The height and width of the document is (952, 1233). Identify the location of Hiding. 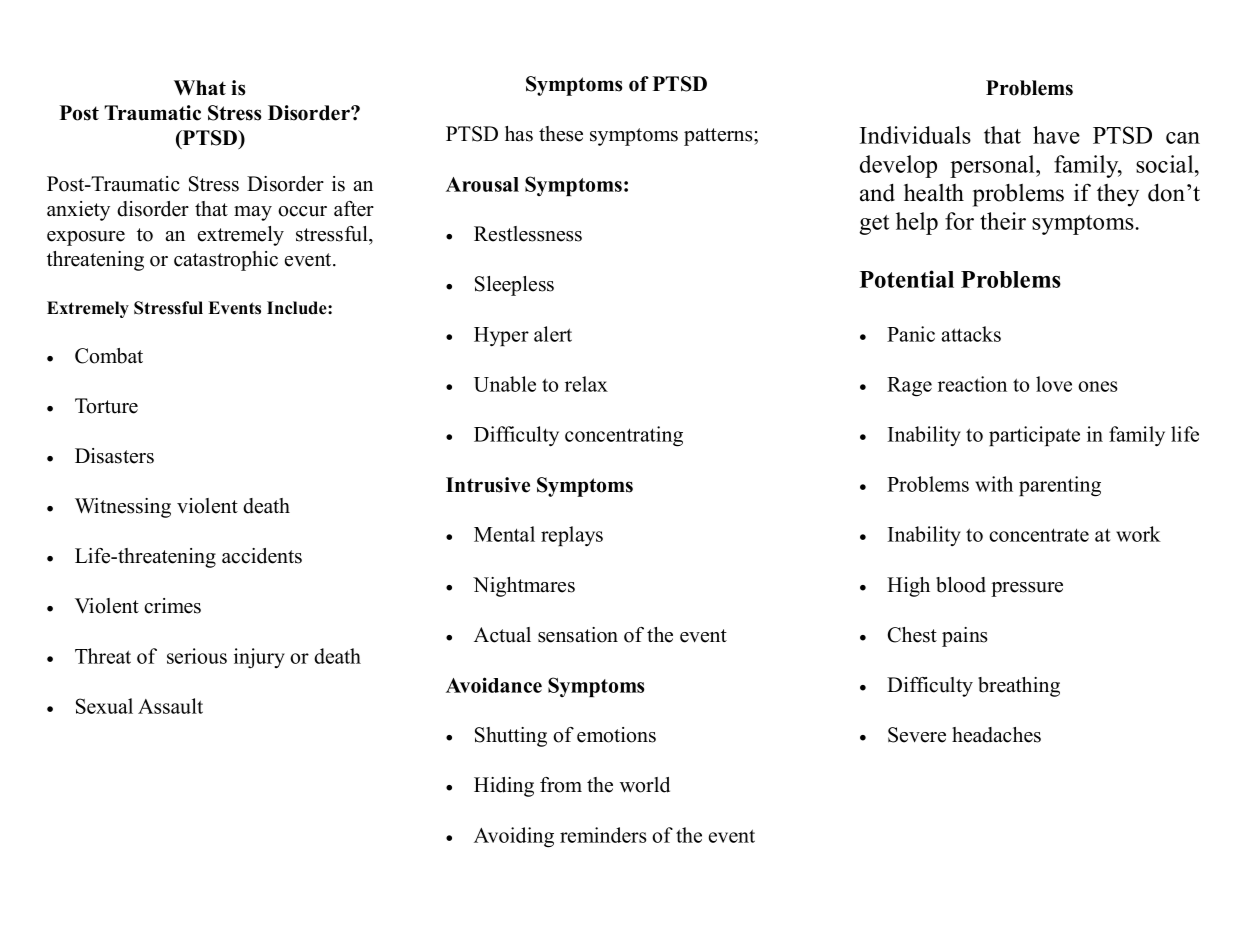
(504, 787).
